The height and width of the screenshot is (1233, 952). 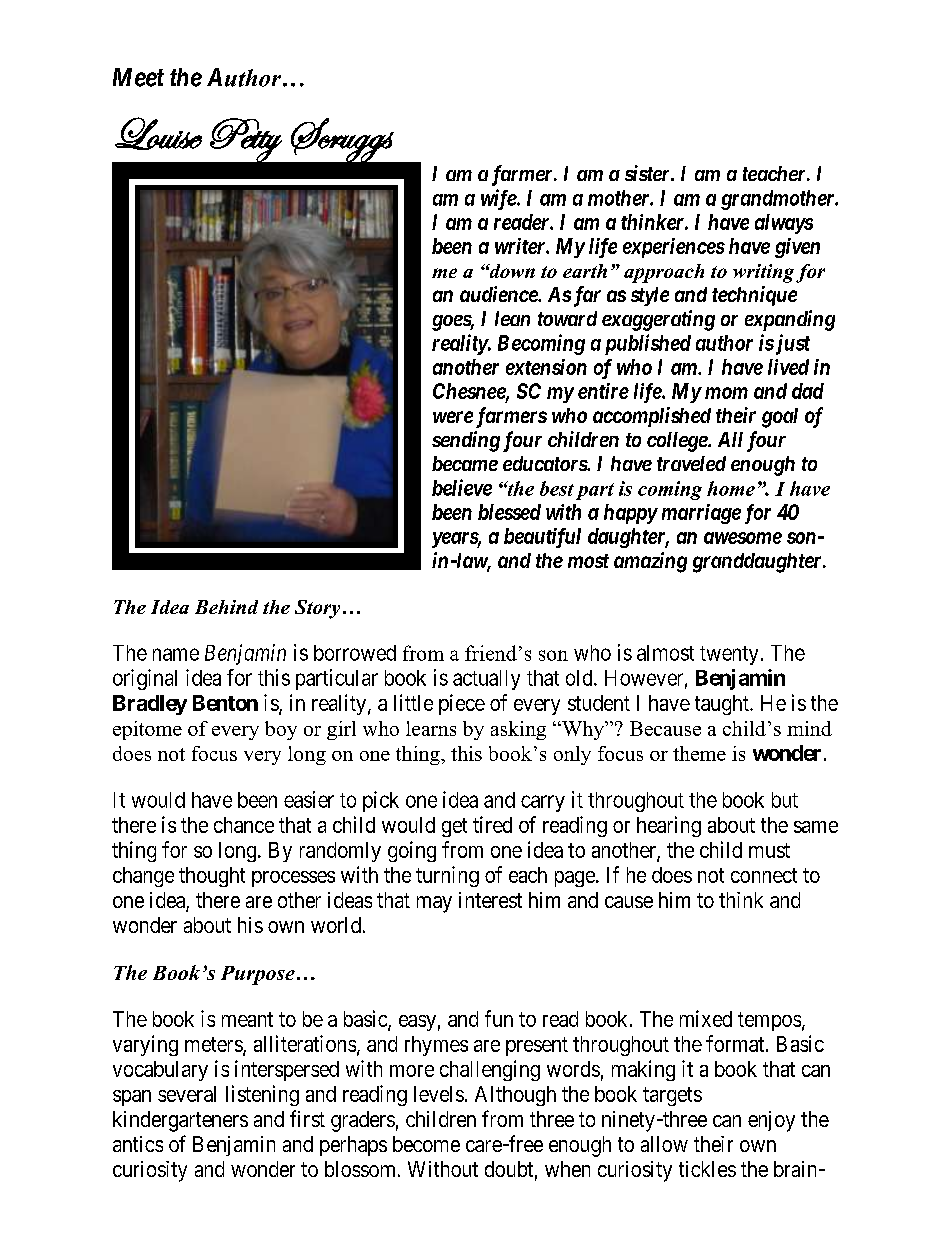 What do you see at coordinates (158, 133) in the screenshot?
I see `Louise` at bounding box center [158, 133].
